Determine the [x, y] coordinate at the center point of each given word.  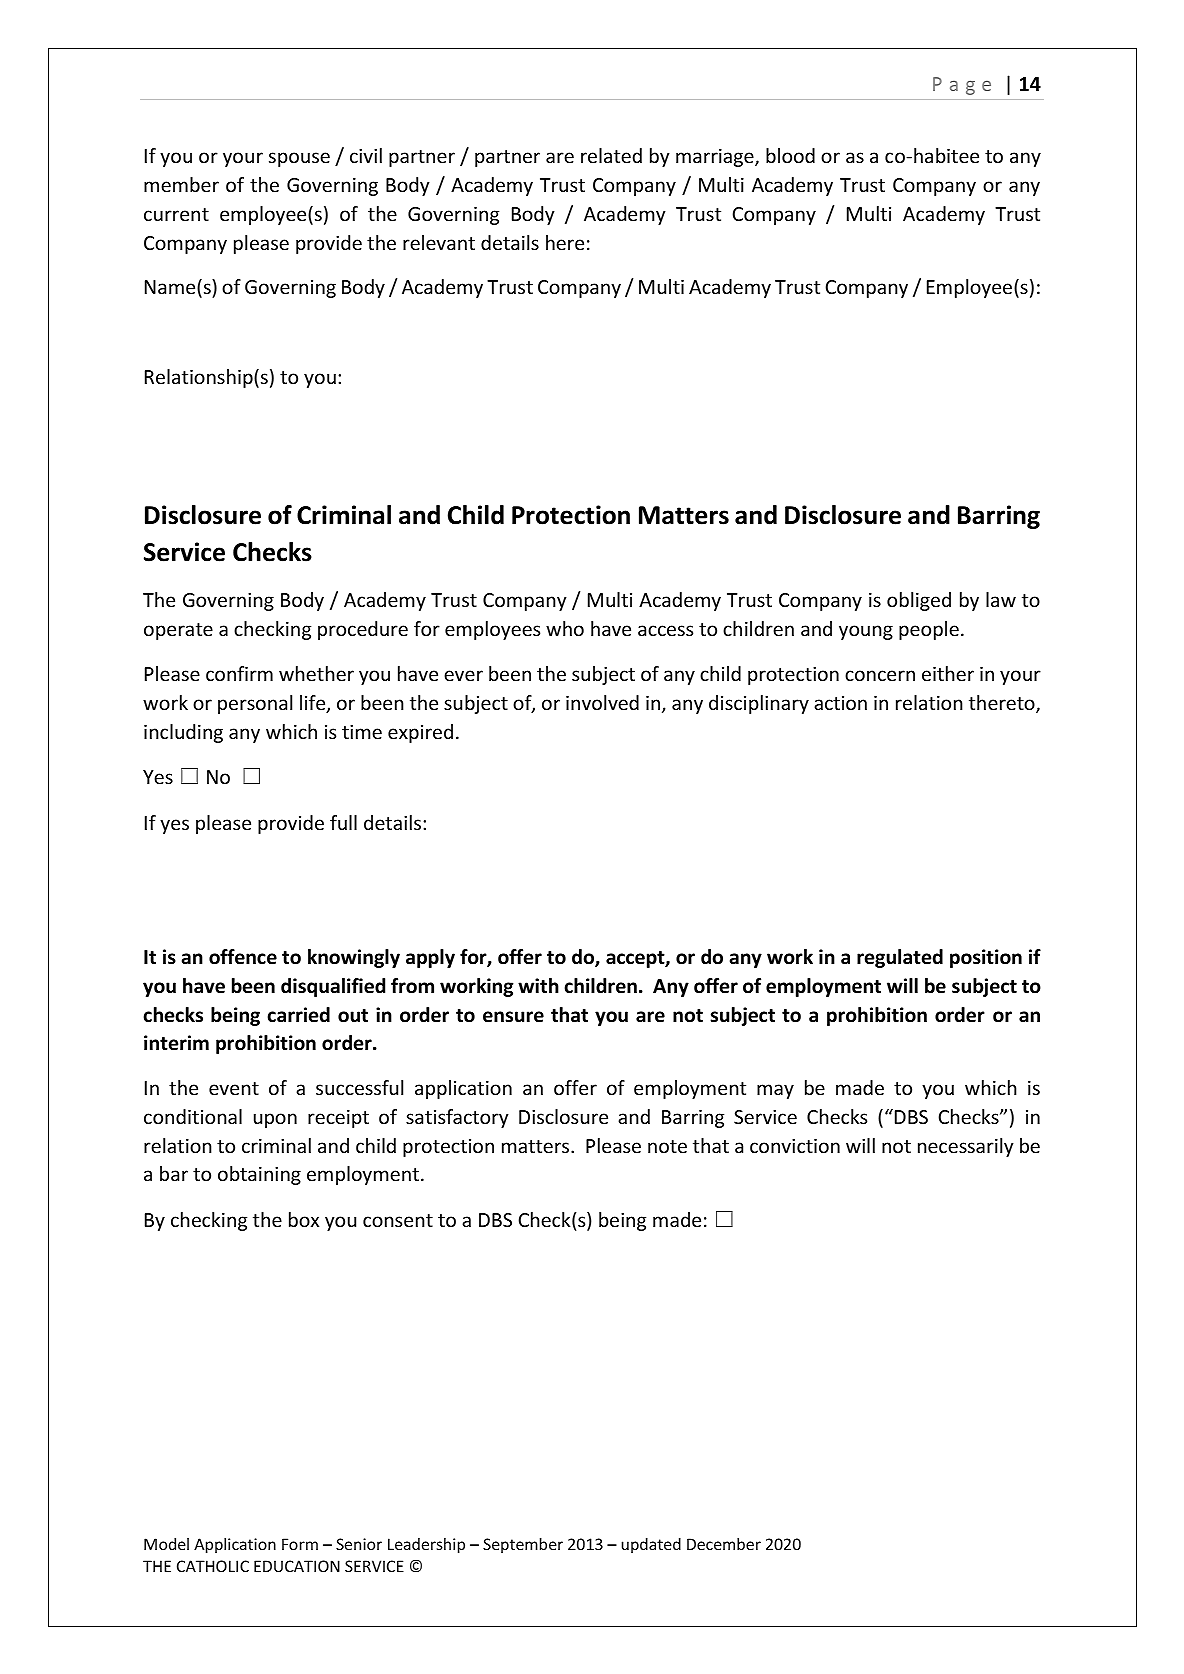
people [929, 630]
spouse [299, 159]
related [611, 155]
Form [300, 1544]
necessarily [966, 1147]
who [565, 628]
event [234, 1088]
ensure [513, 1017]
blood [790, 155]
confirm [239, 673]
